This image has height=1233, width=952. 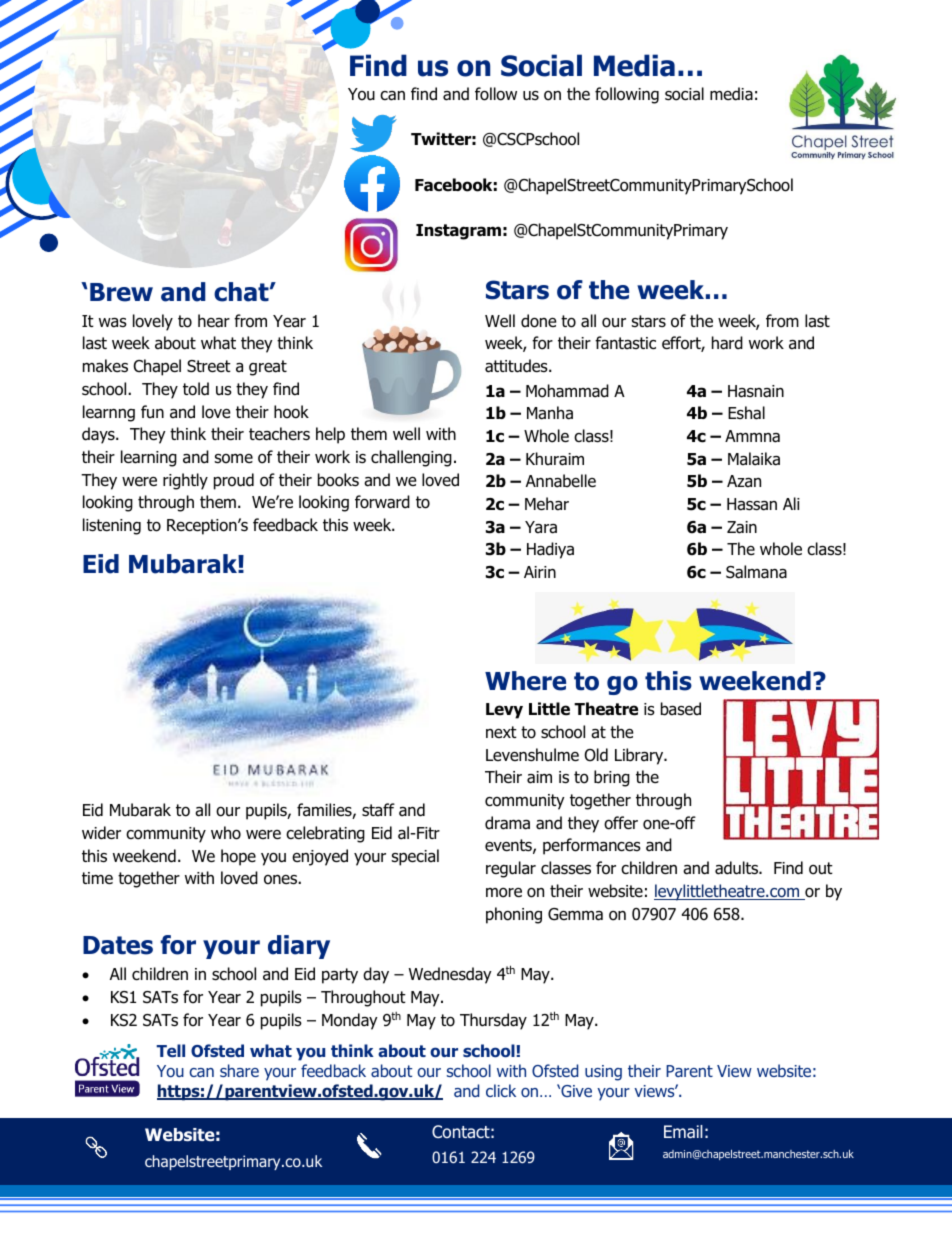 What do you see at coordinates (214, 321) in the image?
I see `hear` at bounding box center [214, 321].
